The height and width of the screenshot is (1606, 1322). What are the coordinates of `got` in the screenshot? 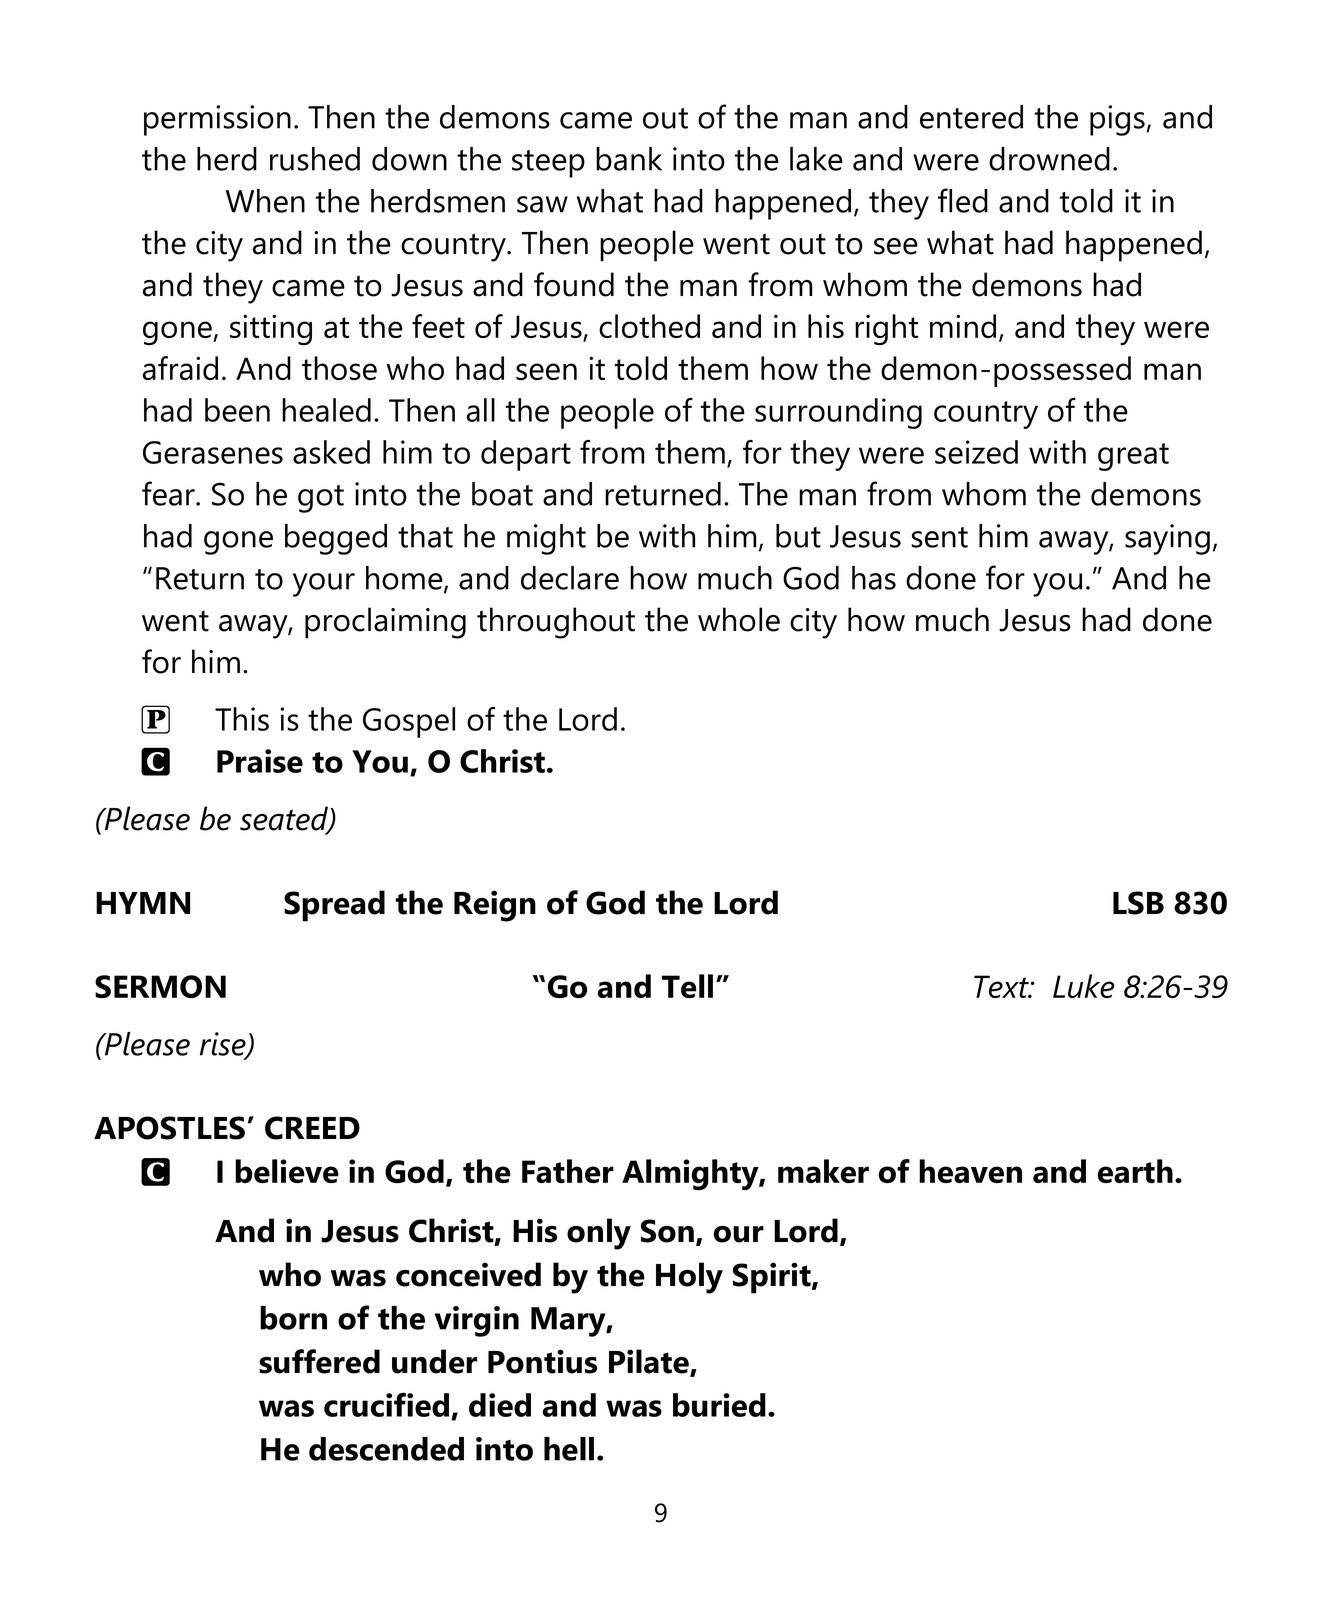 It's located at (321, 499).
